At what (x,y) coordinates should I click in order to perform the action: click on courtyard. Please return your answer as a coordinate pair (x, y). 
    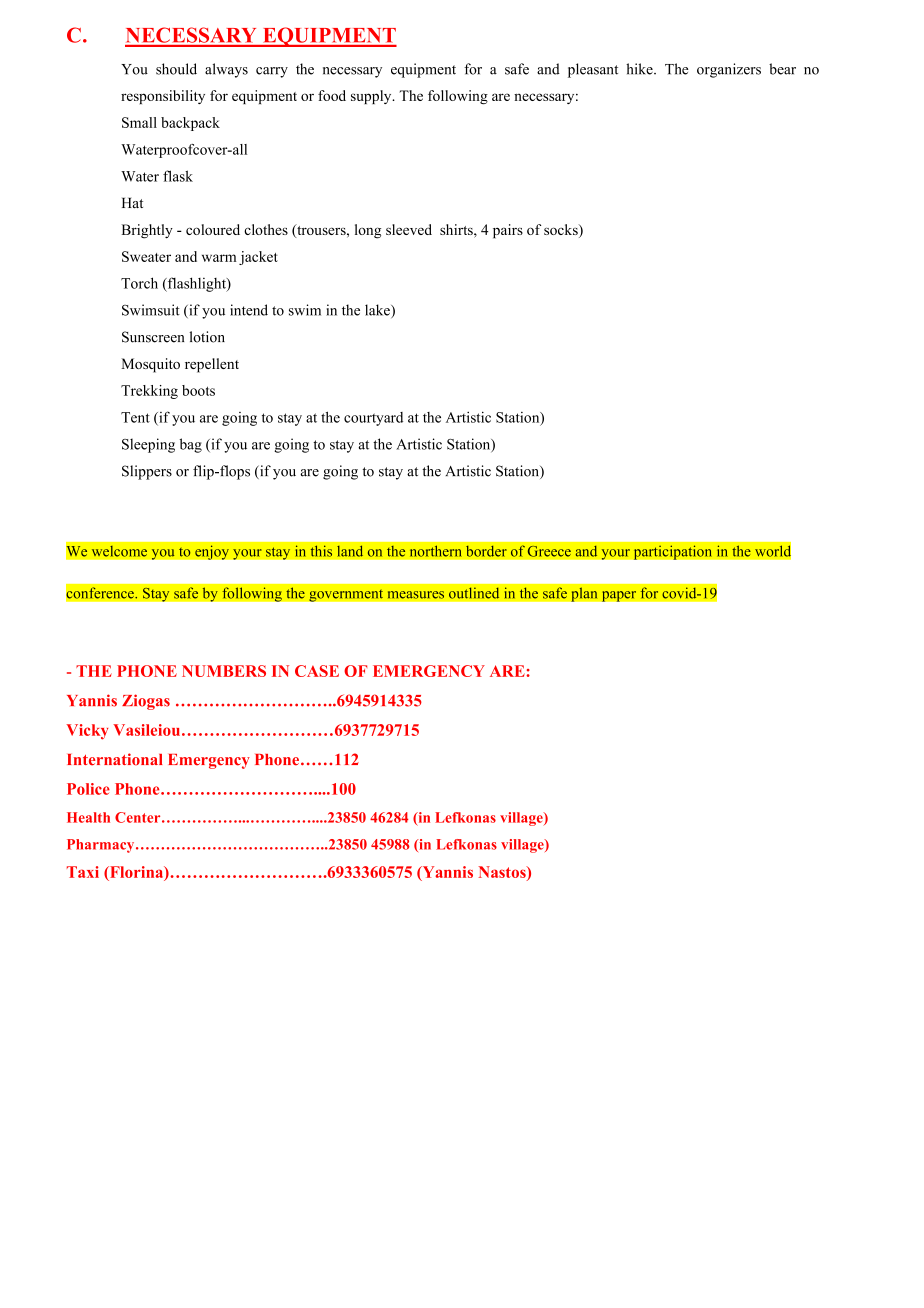
    Looking at the image, I should click on (373, 419).
